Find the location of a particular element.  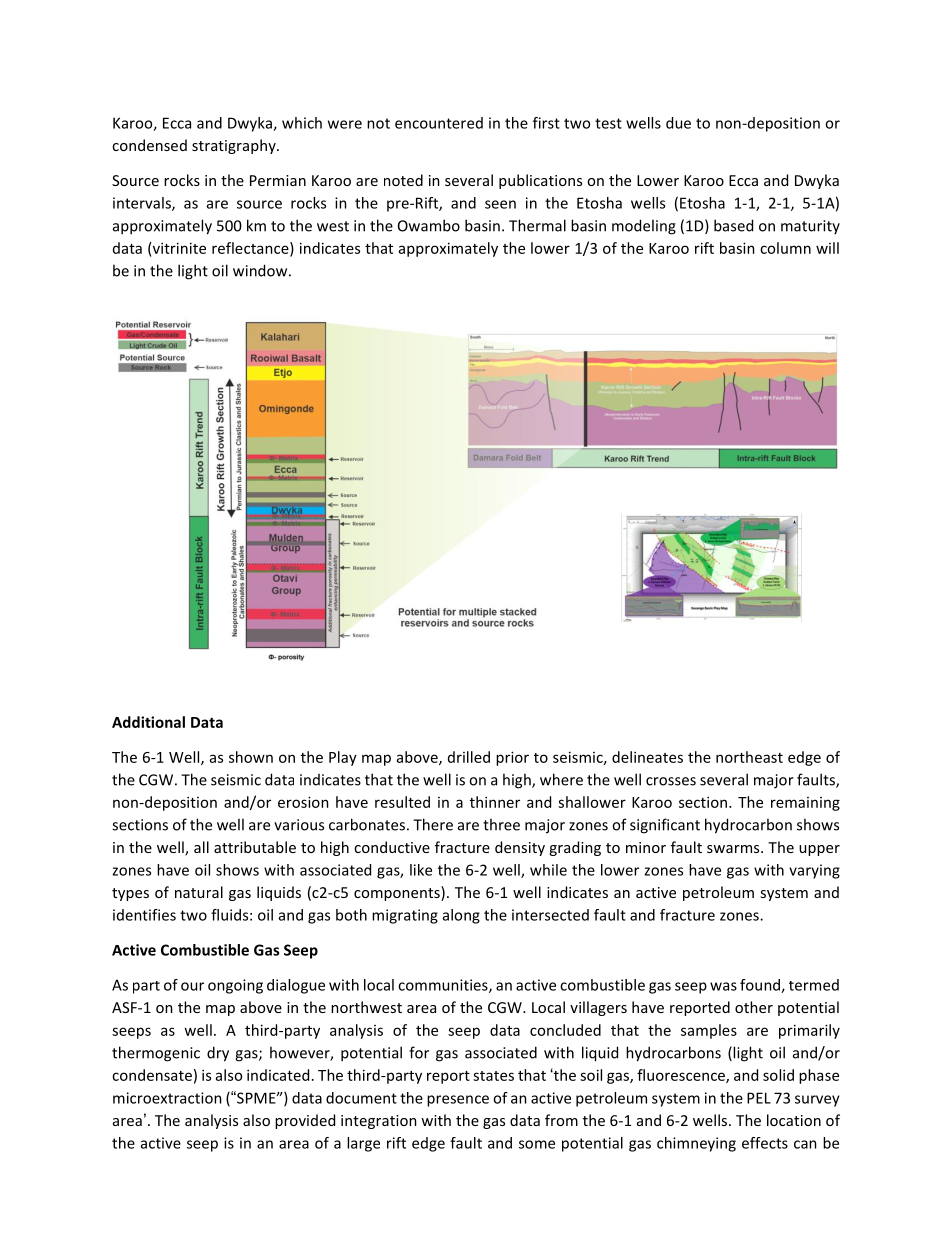

drilled is located at coordinates (469, 757).
